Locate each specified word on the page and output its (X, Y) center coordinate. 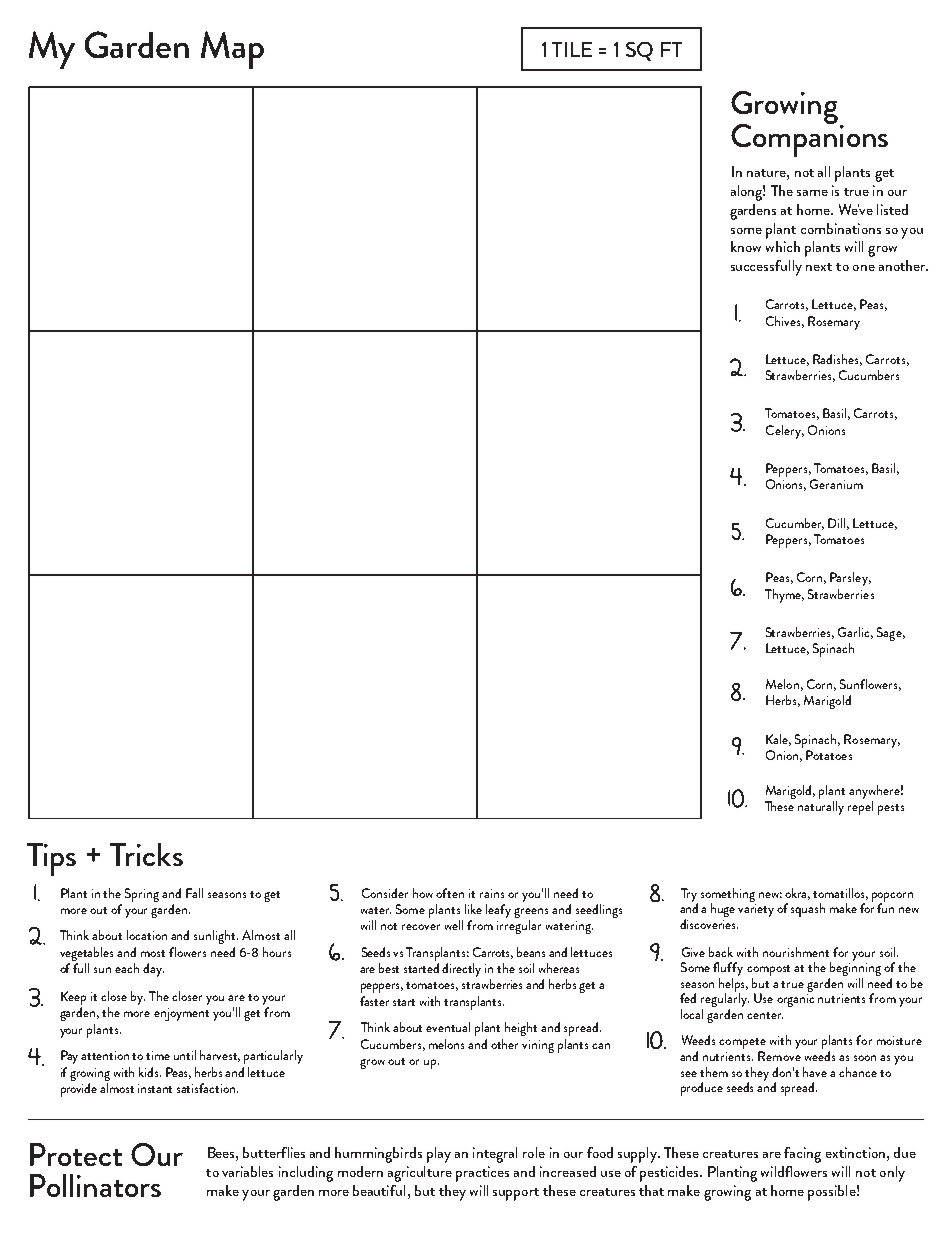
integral (495, 1155)
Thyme (784, 596)
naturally (821, 808)
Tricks (146, 854)
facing (802, 1155)
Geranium (836, 484)
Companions (809, 139)
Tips (51, 859)
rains (492, 893)
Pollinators (95, 1185)
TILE (572, 49)
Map (232, 50)
